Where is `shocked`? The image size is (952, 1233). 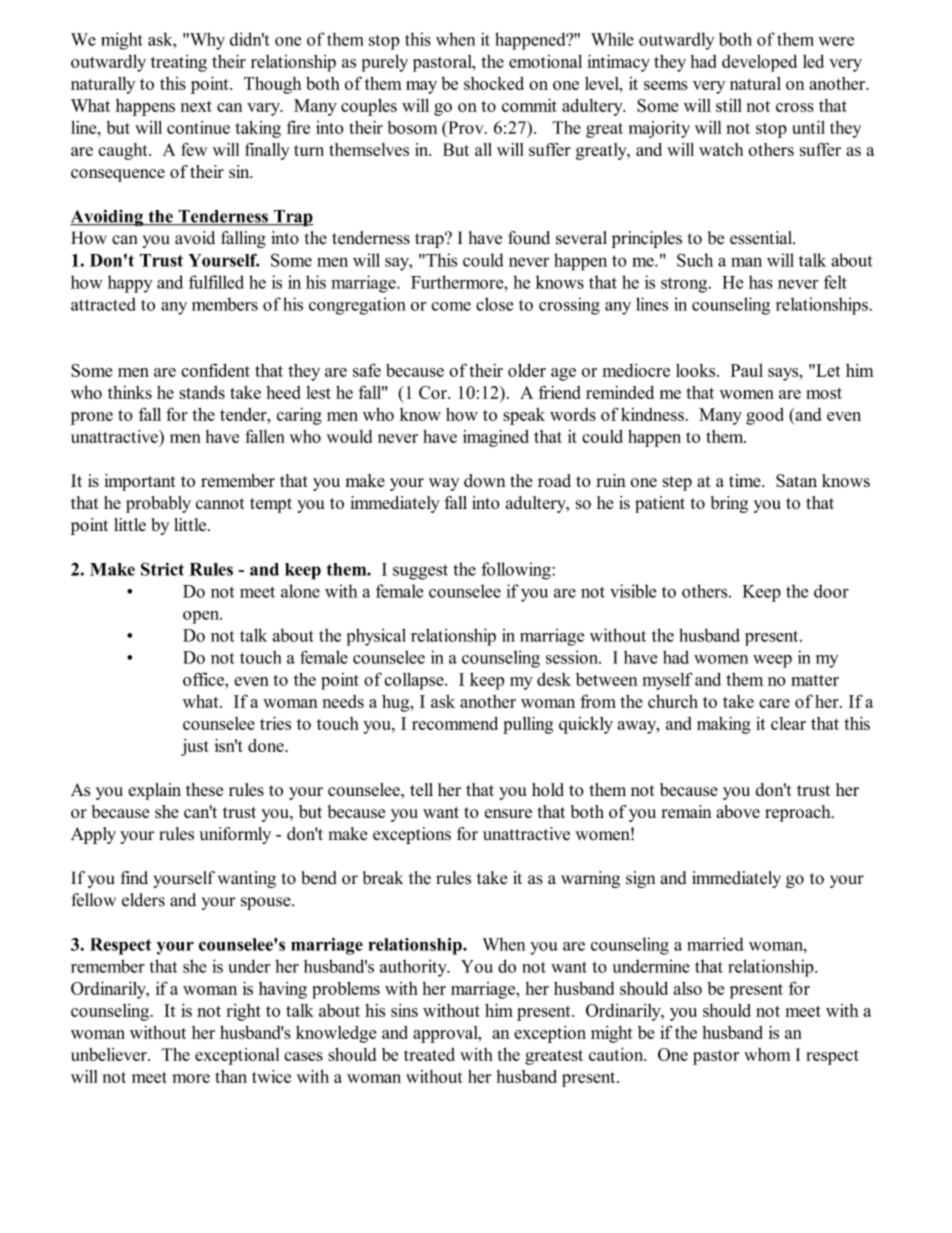 shocked is located at coordinates (494, 83).
